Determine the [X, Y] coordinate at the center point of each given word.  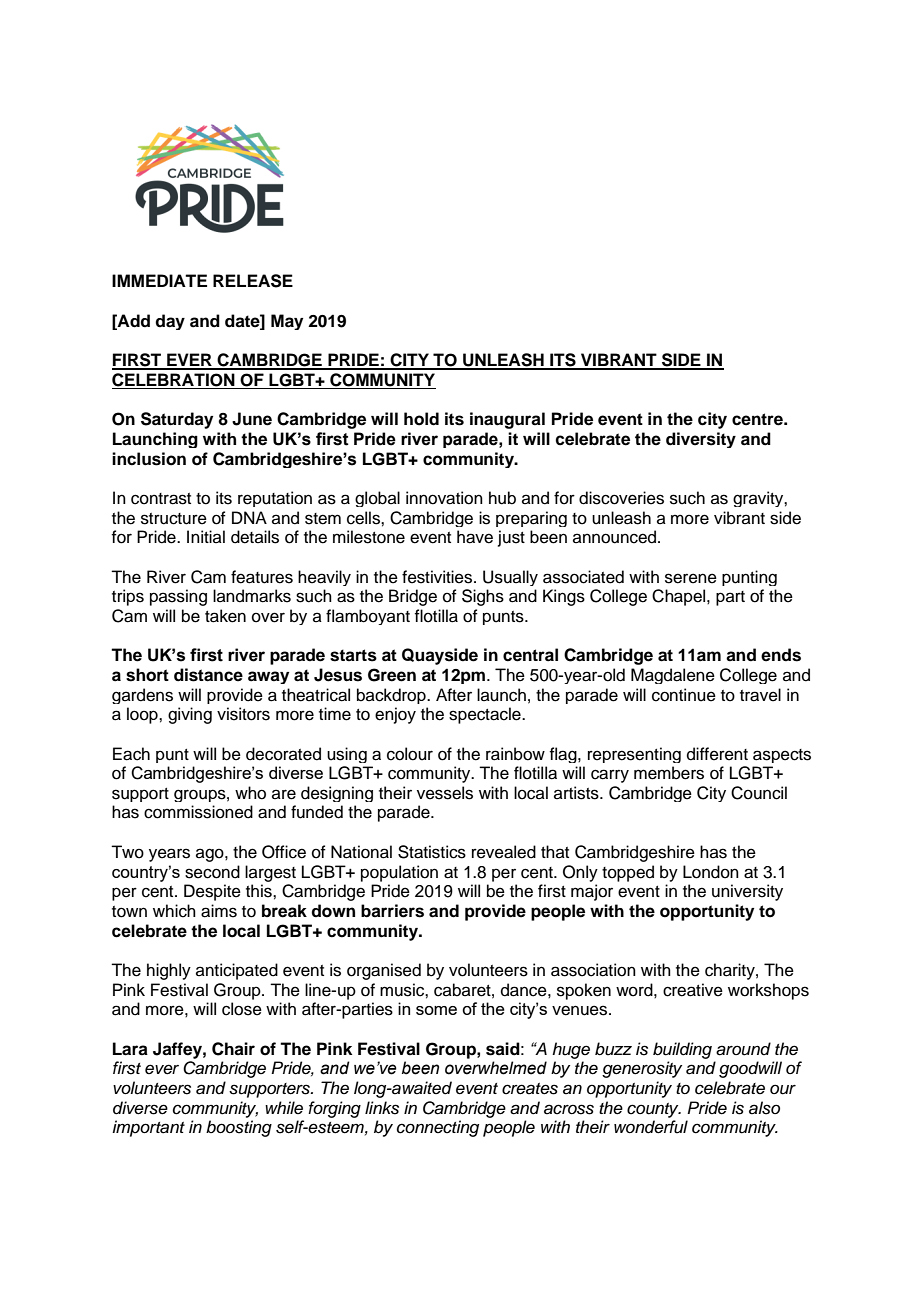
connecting [438, 1128]
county [654, 1110]
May [287, 322]
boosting [239, 1128]
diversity [701, 440]
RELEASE [253, 281]
